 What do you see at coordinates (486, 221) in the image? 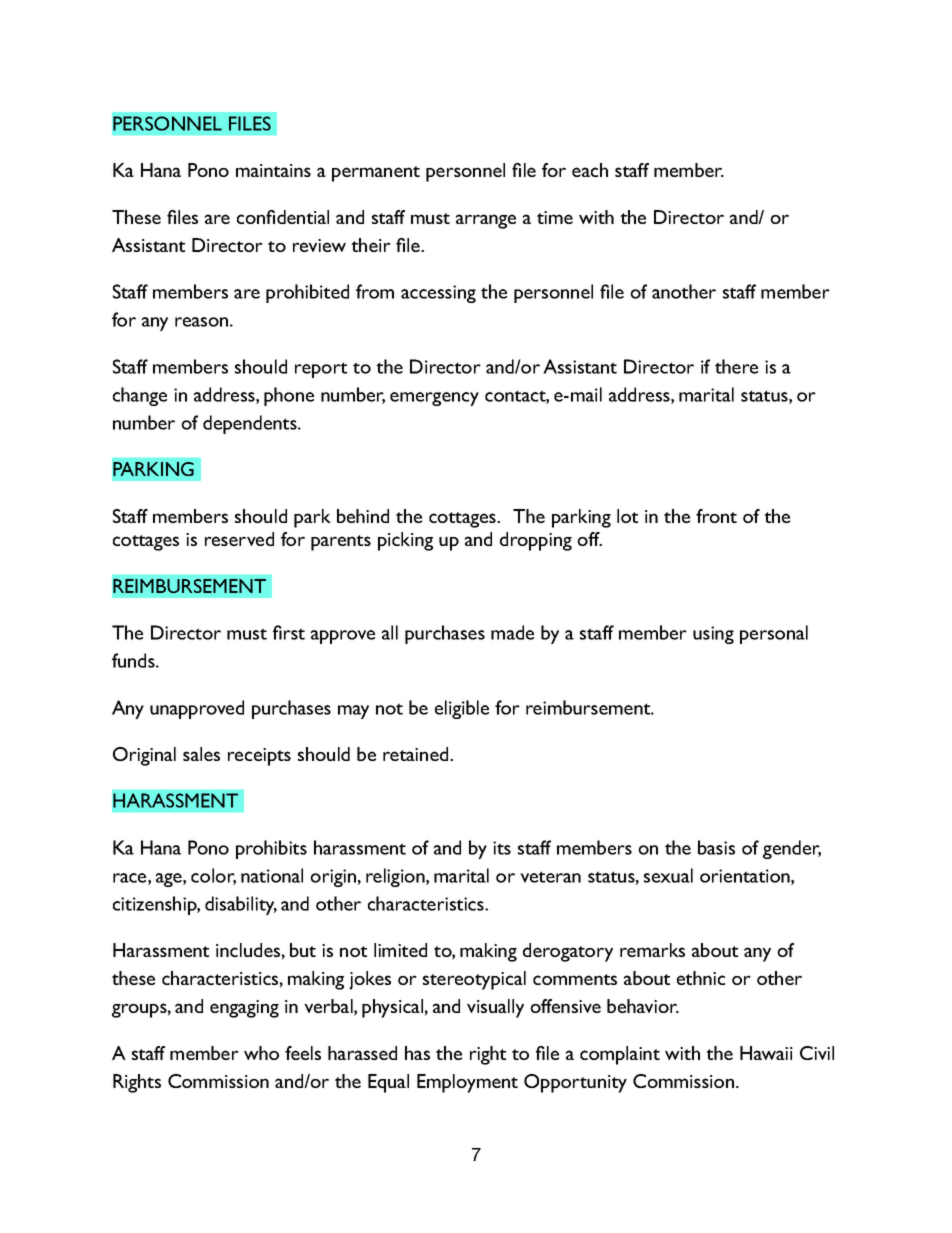
I see `arrange` at bounding box center [486, 221].
